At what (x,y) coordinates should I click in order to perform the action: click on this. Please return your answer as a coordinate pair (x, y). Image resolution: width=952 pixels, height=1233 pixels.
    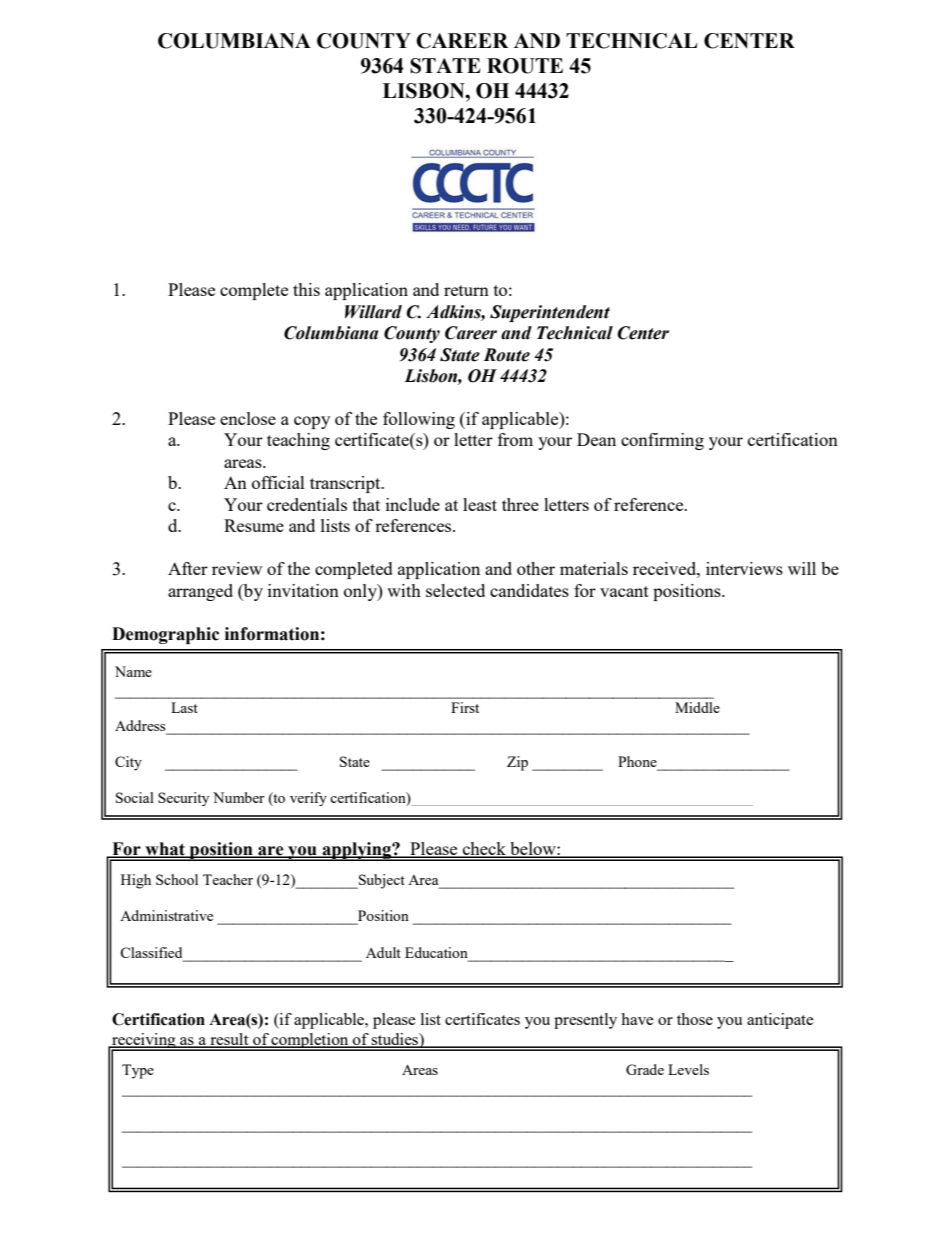
    Looking at the image, I should click on (306, 289).
